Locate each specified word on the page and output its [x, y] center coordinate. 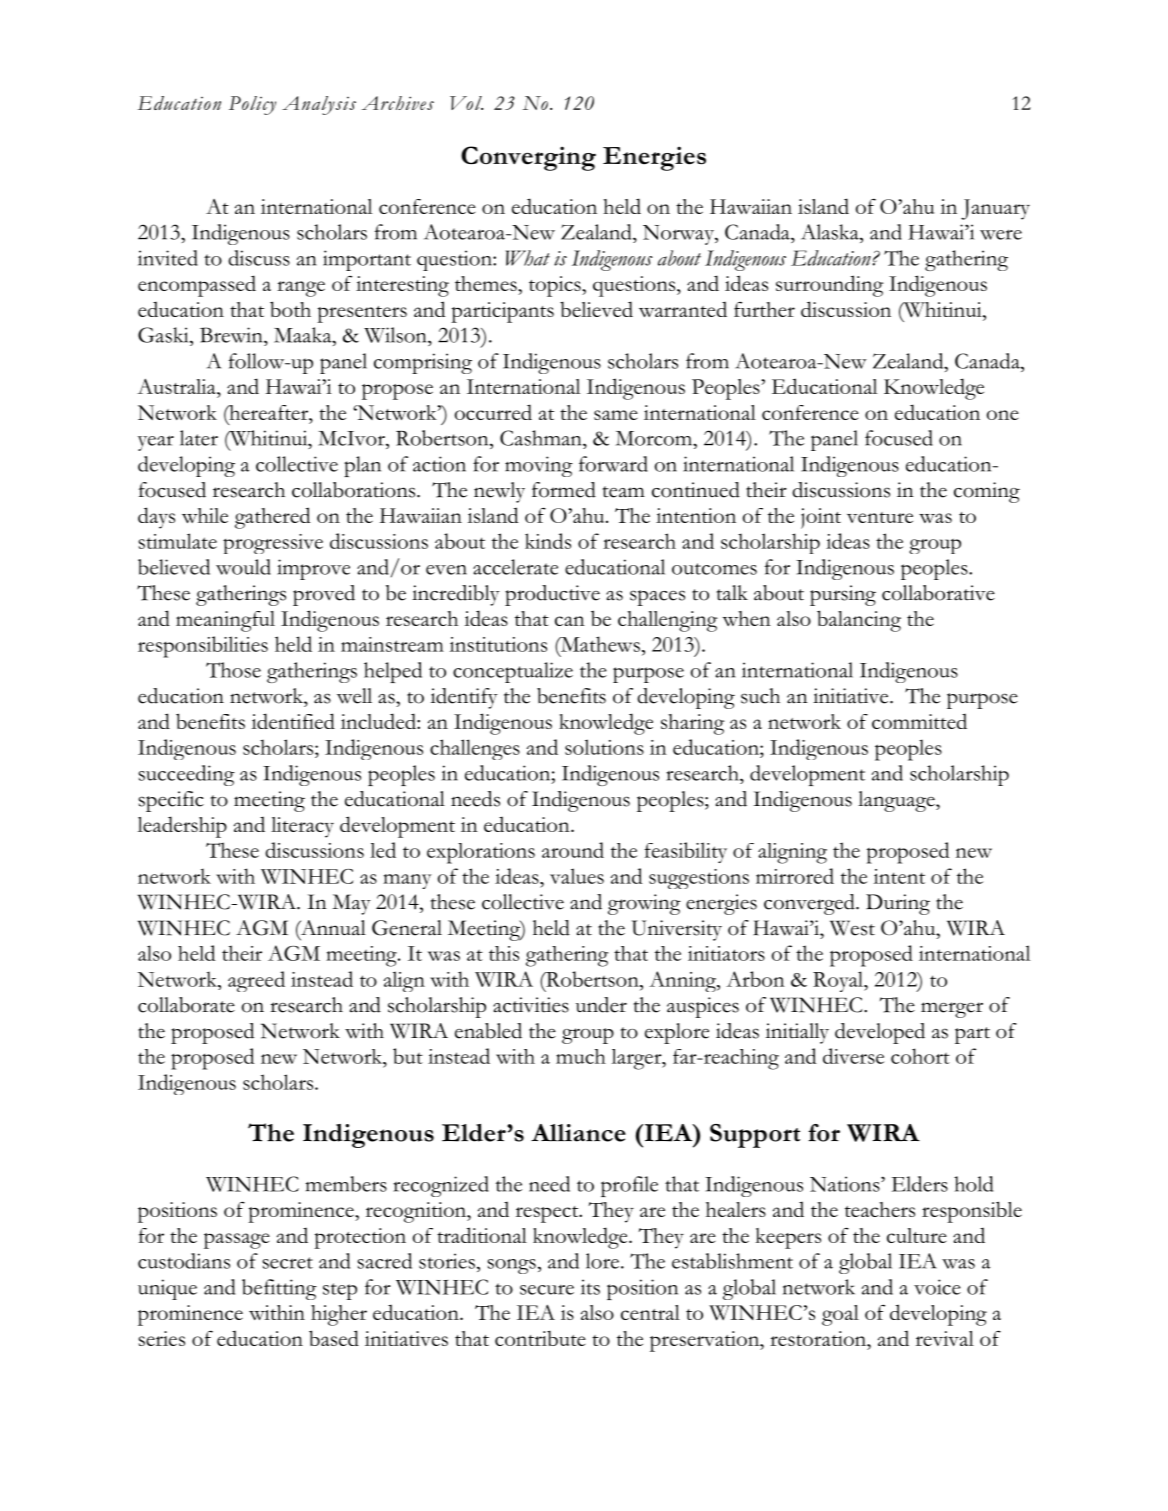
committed [919, 721]
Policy [252, 105]
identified [293, 721]
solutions [604, 747]
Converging [528, 158]
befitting [279, 1289]
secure [547, 1290]
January [995, 209]
